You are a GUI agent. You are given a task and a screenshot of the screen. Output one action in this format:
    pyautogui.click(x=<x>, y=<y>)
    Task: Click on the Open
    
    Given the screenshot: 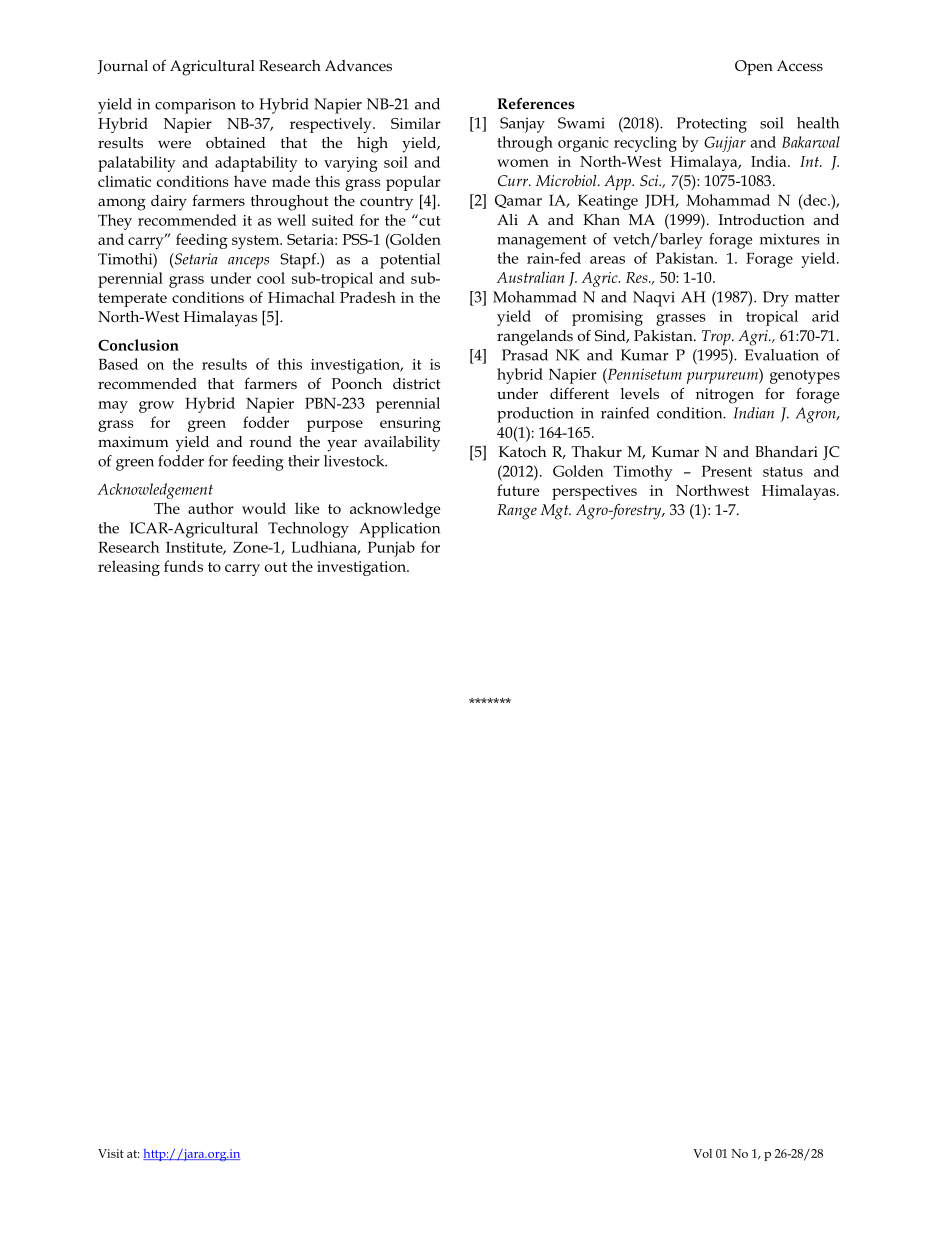 What is the action you would take?
    pyautogui.click(x=754, y=67)
